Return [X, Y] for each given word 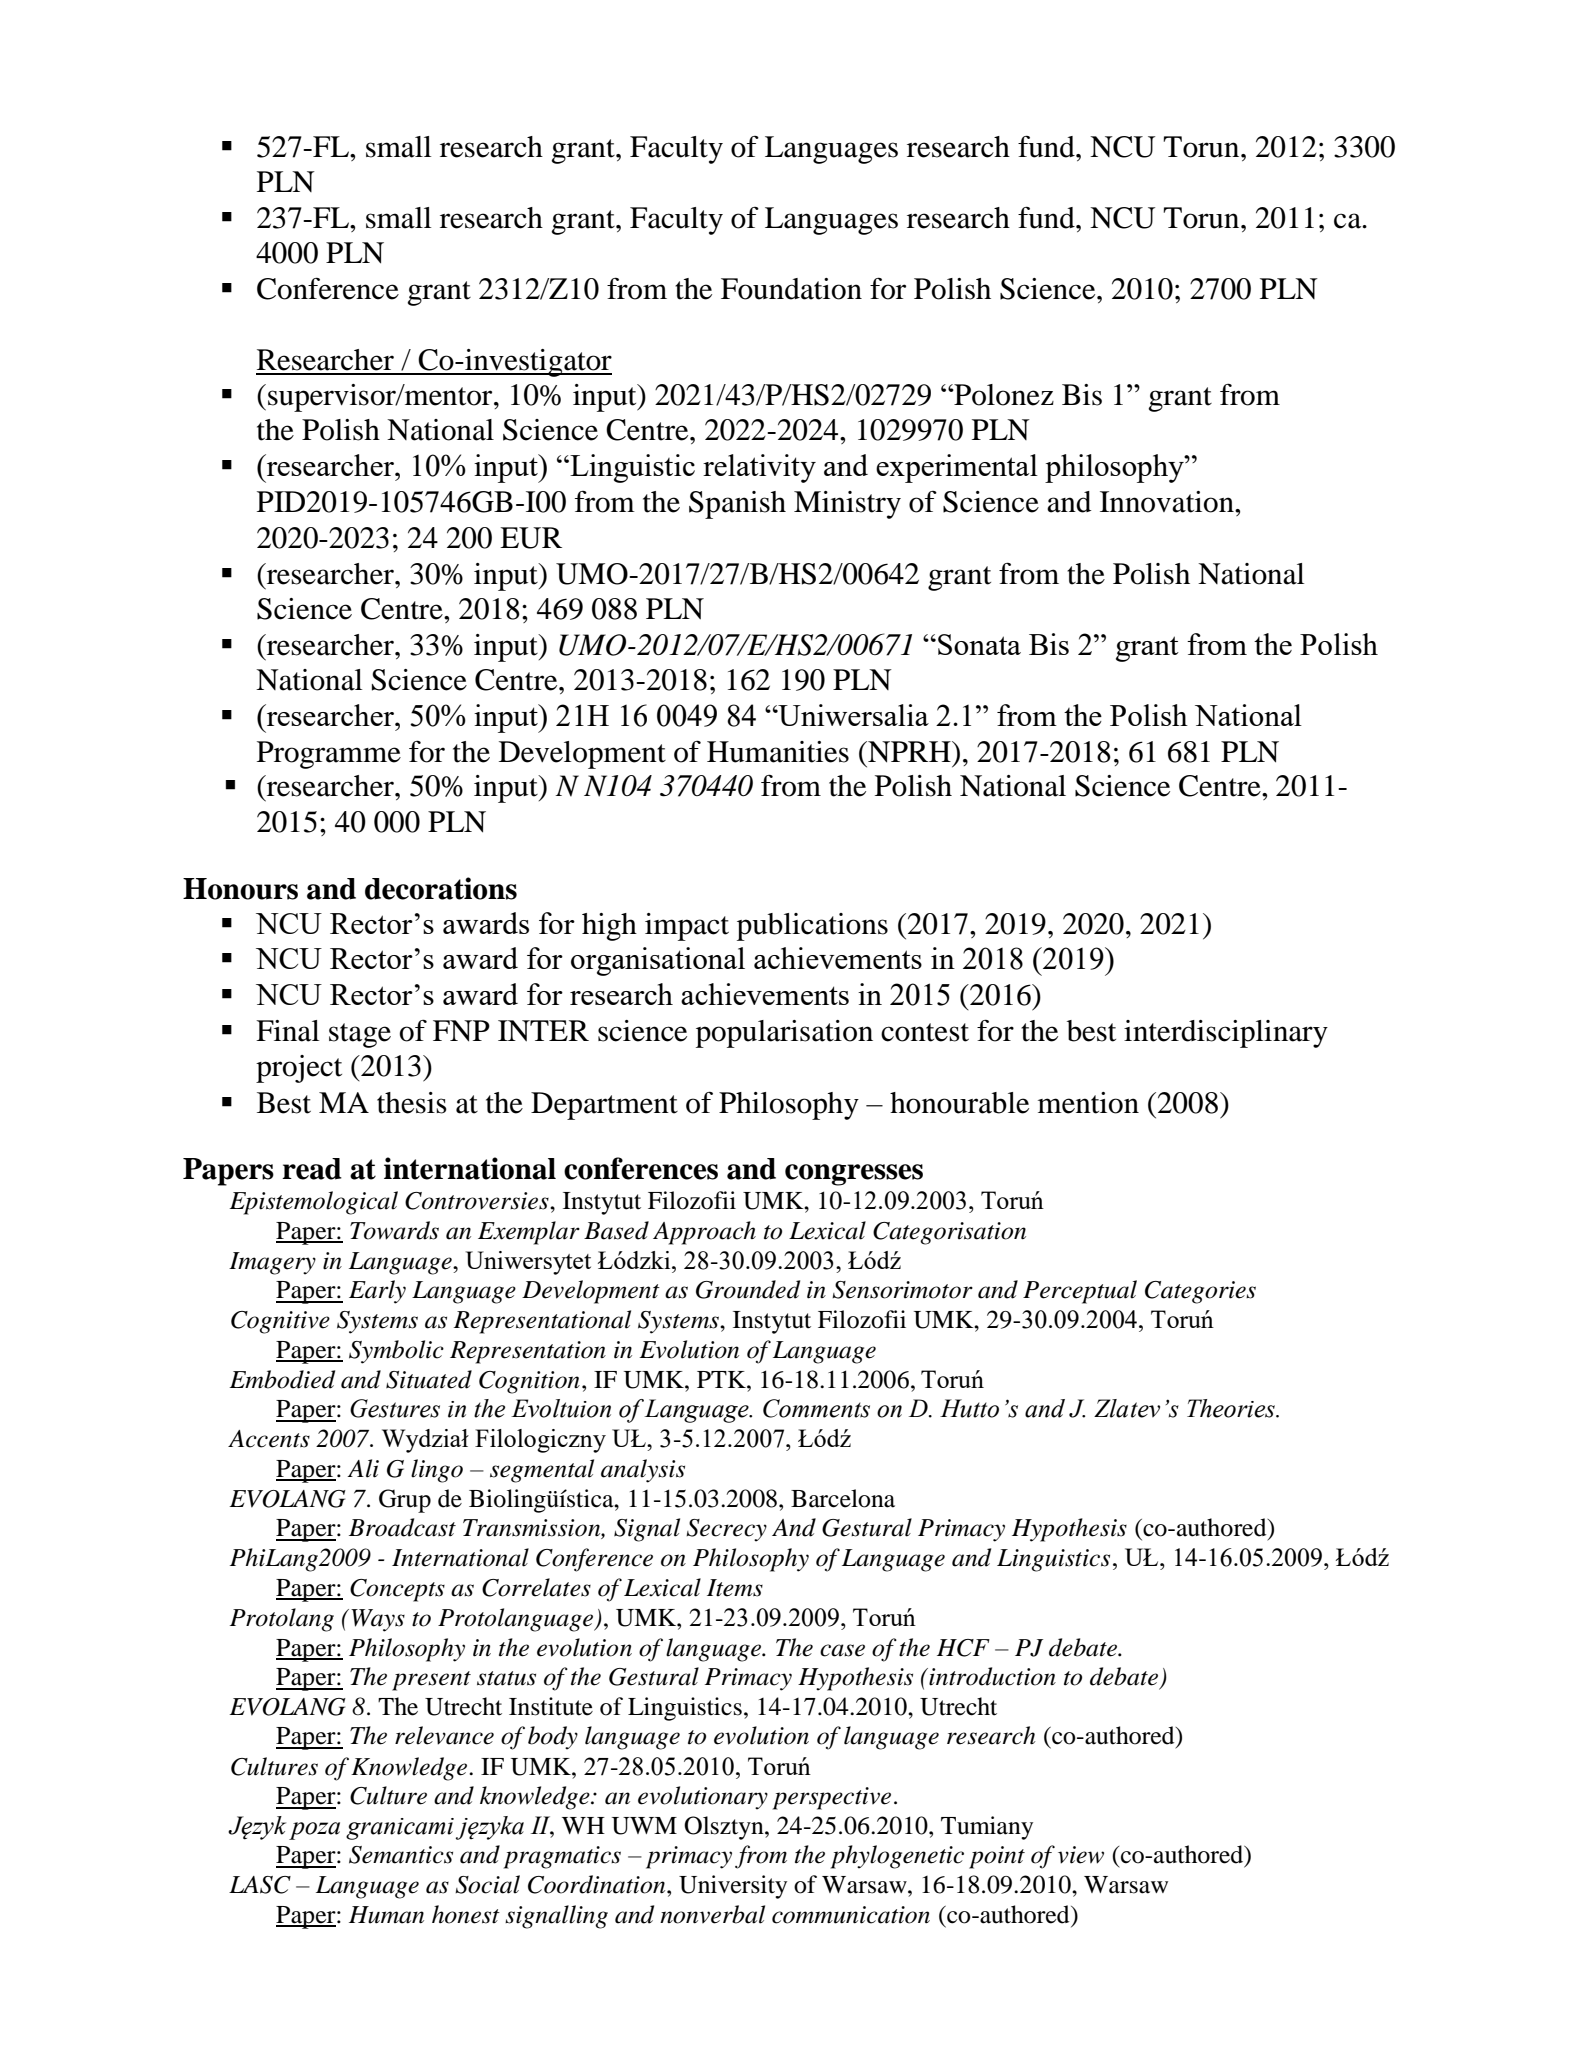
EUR [531, 538]
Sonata [979, 644]
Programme [329, 755]
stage [360, 1035]
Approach [704, 1233]
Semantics [401, 1855]
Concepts [397, 1590]
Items [735, 1588]
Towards [394, 1230]
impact [687, 927]
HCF [963, 1648]
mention [1088, 1103]
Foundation [791, 289]
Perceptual [1080, 1292]
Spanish [737, 505]
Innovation [1168, 502]
